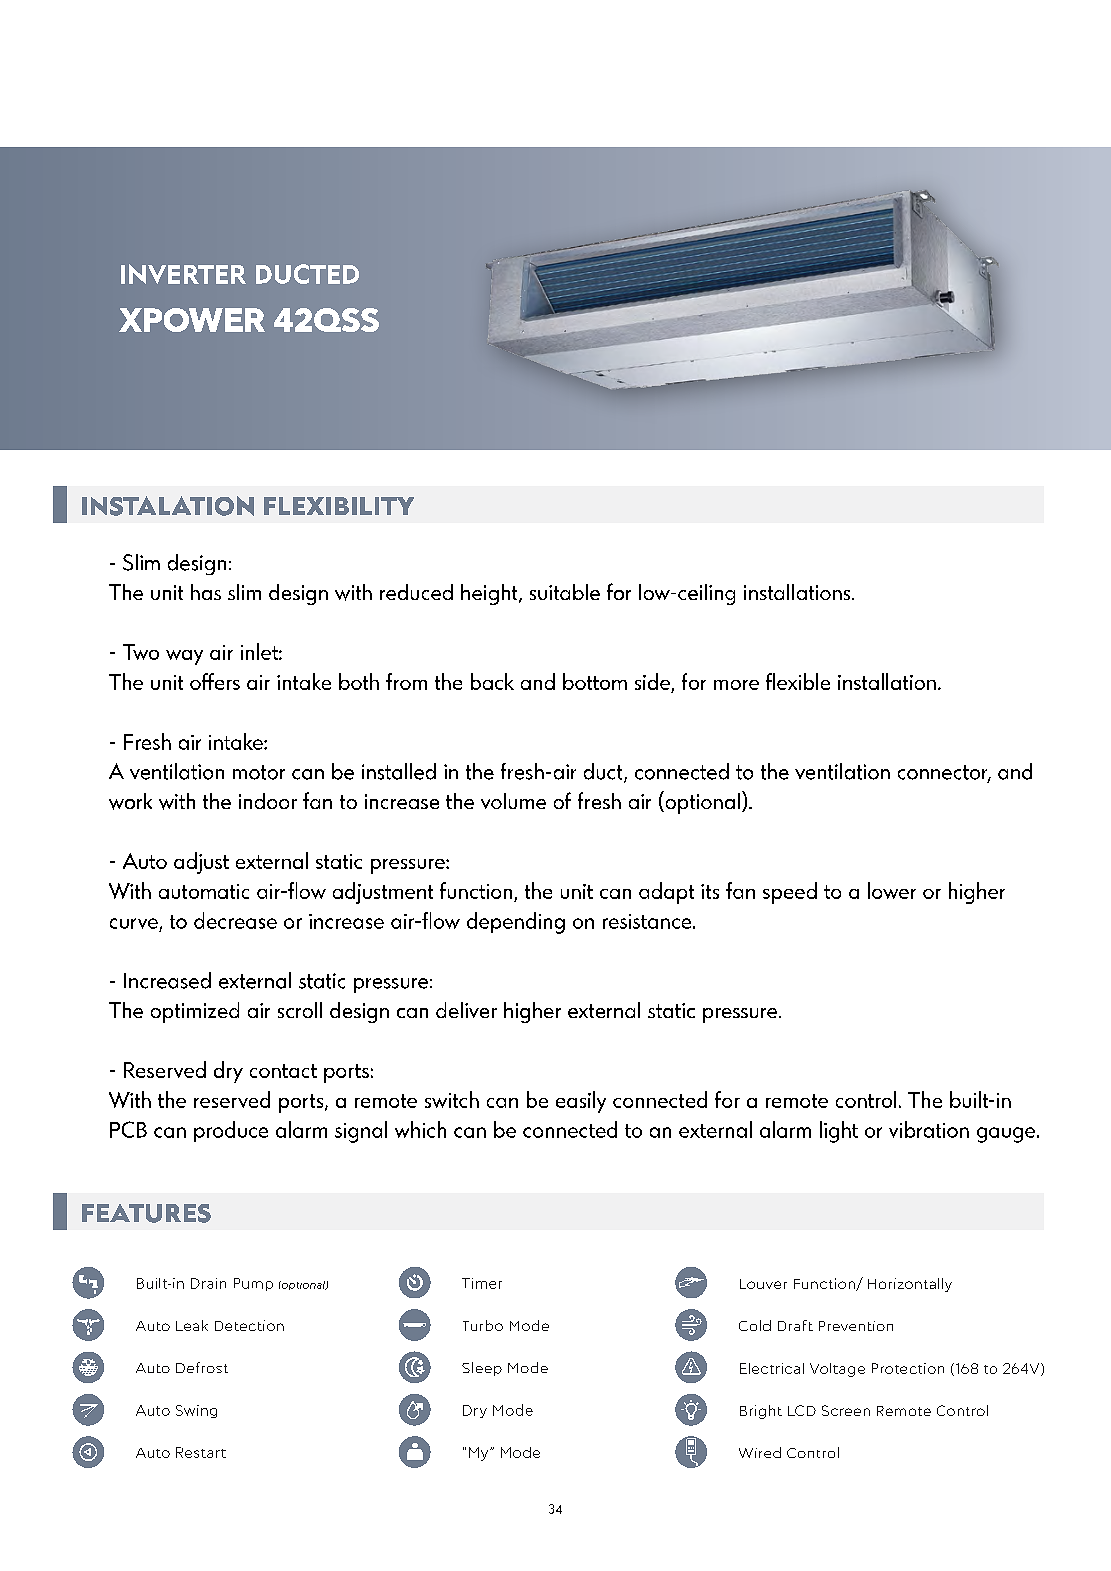  Describe the element at coordinates (482, 1369) in the document. I see `Sleep` at that location.
